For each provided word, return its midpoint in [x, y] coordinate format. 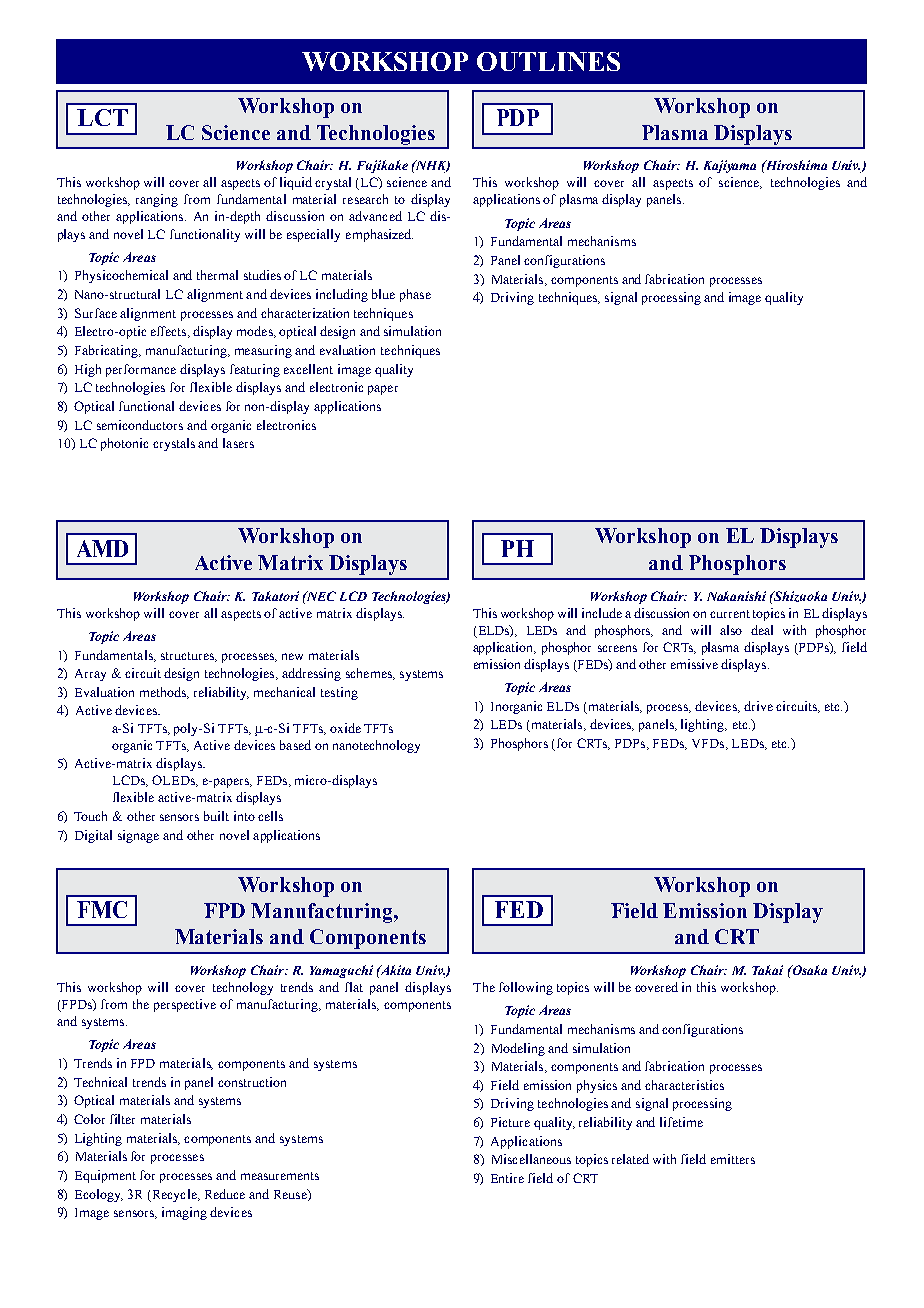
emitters [733, 1159]
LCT [102, 117]
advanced [375, 216]
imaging [184, 1213]
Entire [507, 1178]
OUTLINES [548, 61]
